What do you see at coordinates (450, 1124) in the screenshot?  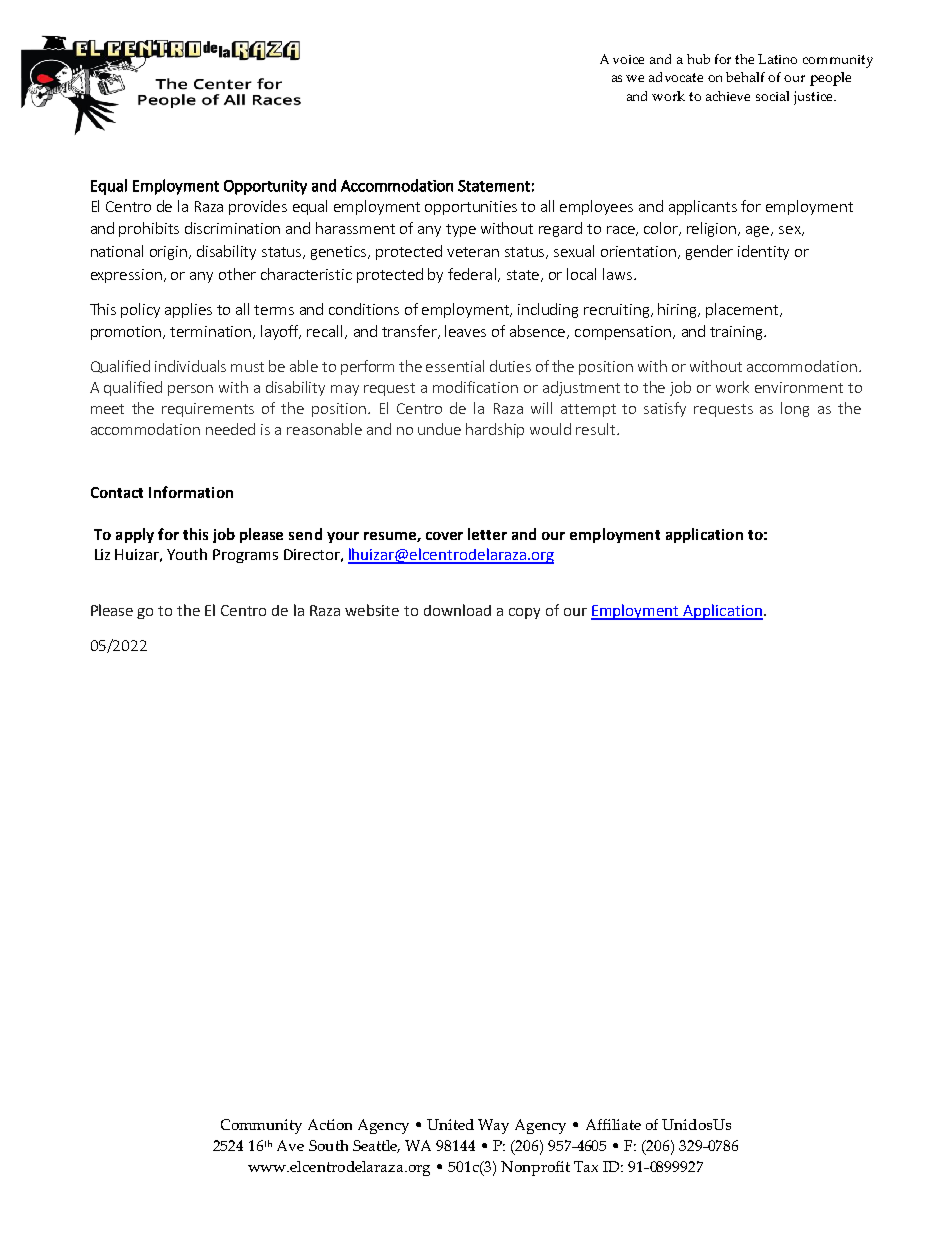 I see `United` at bounding box center [450, 1124].
